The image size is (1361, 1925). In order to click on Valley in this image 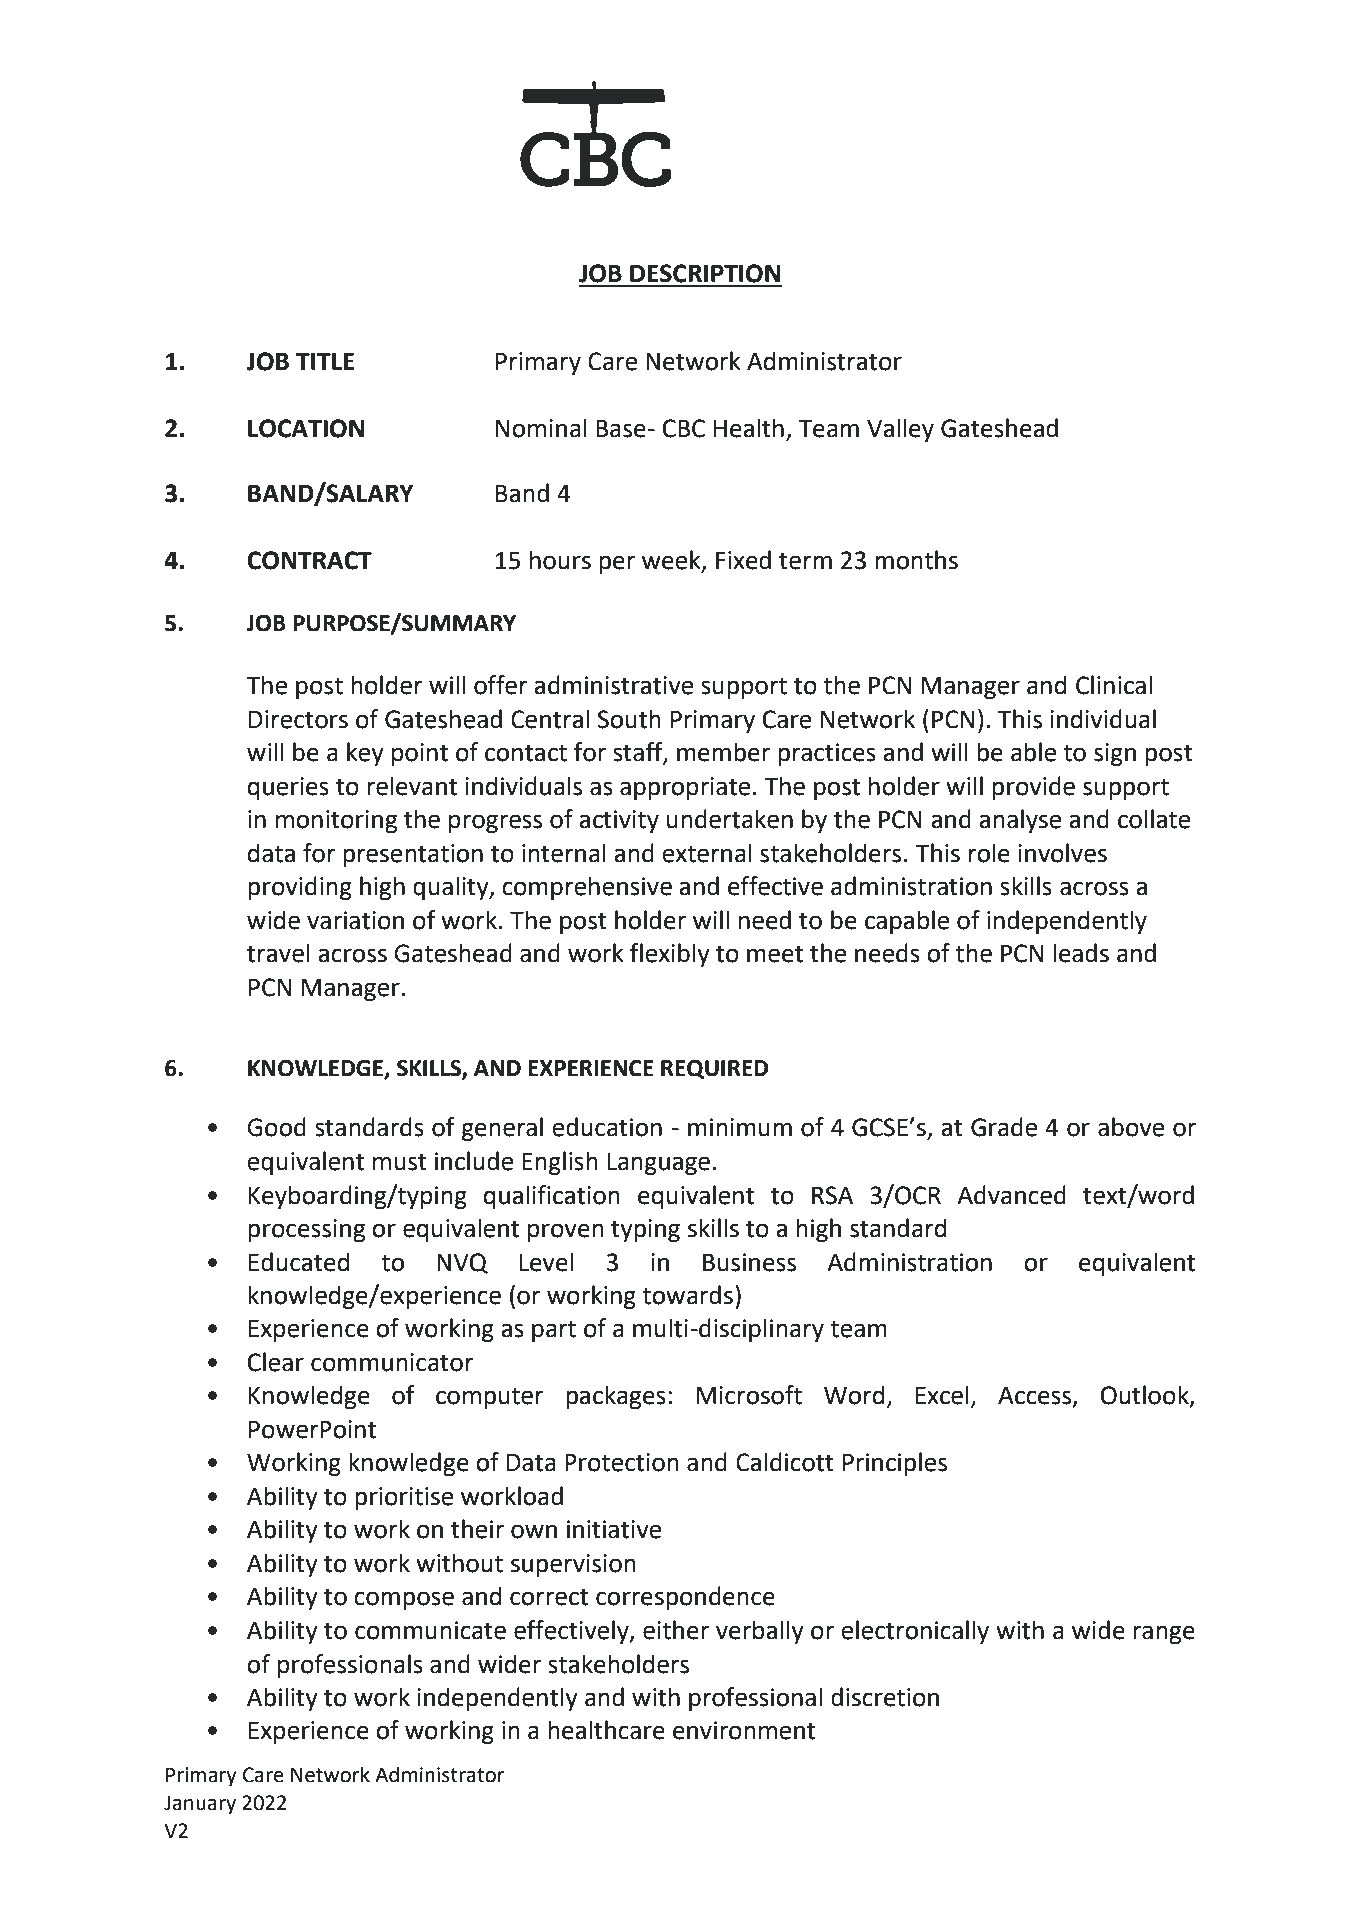, I will do `click(900, 430)`.
